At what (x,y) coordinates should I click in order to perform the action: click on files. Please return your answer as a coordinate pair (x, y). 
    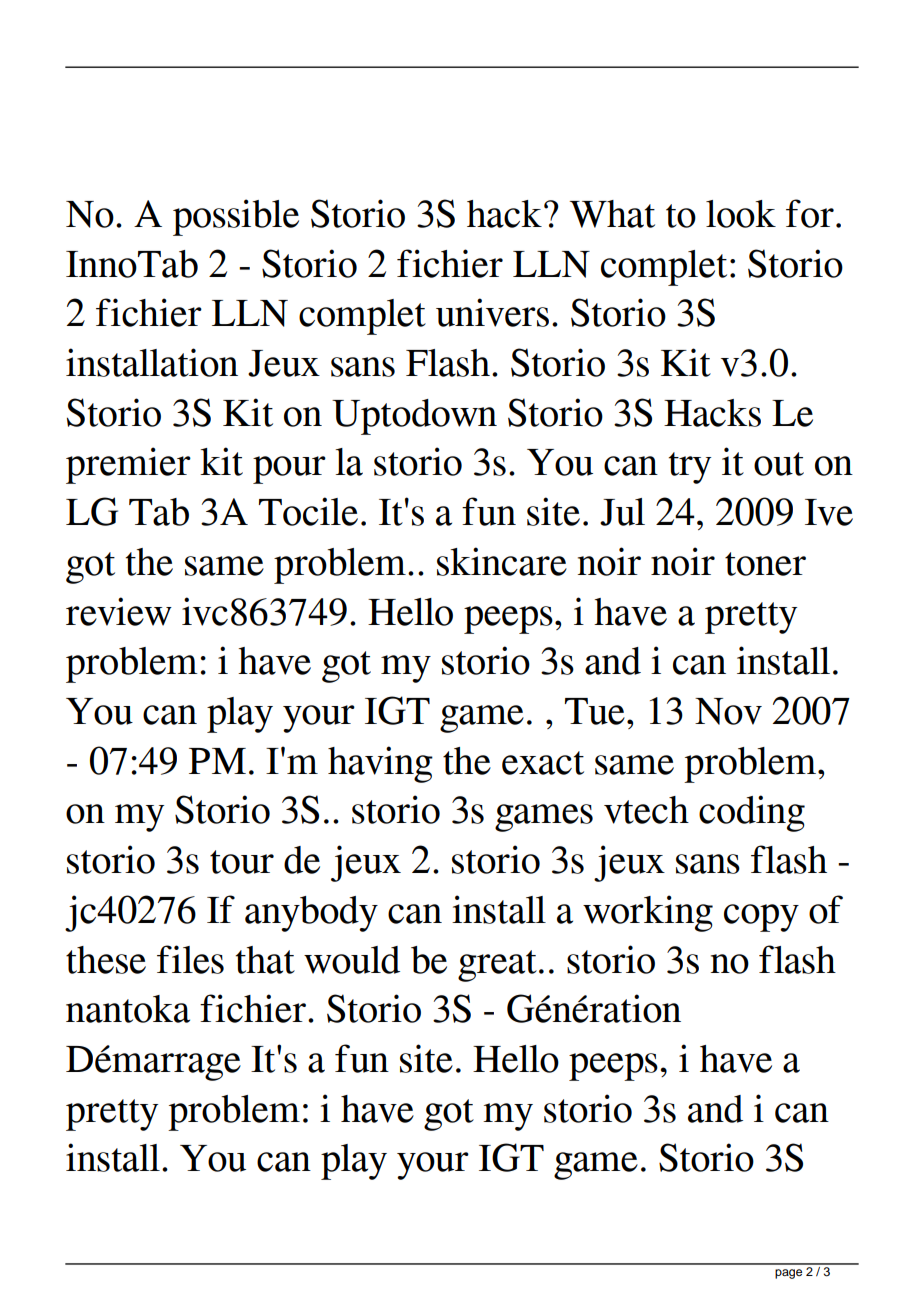
    Looking at the image, I should click on (190, 959).
